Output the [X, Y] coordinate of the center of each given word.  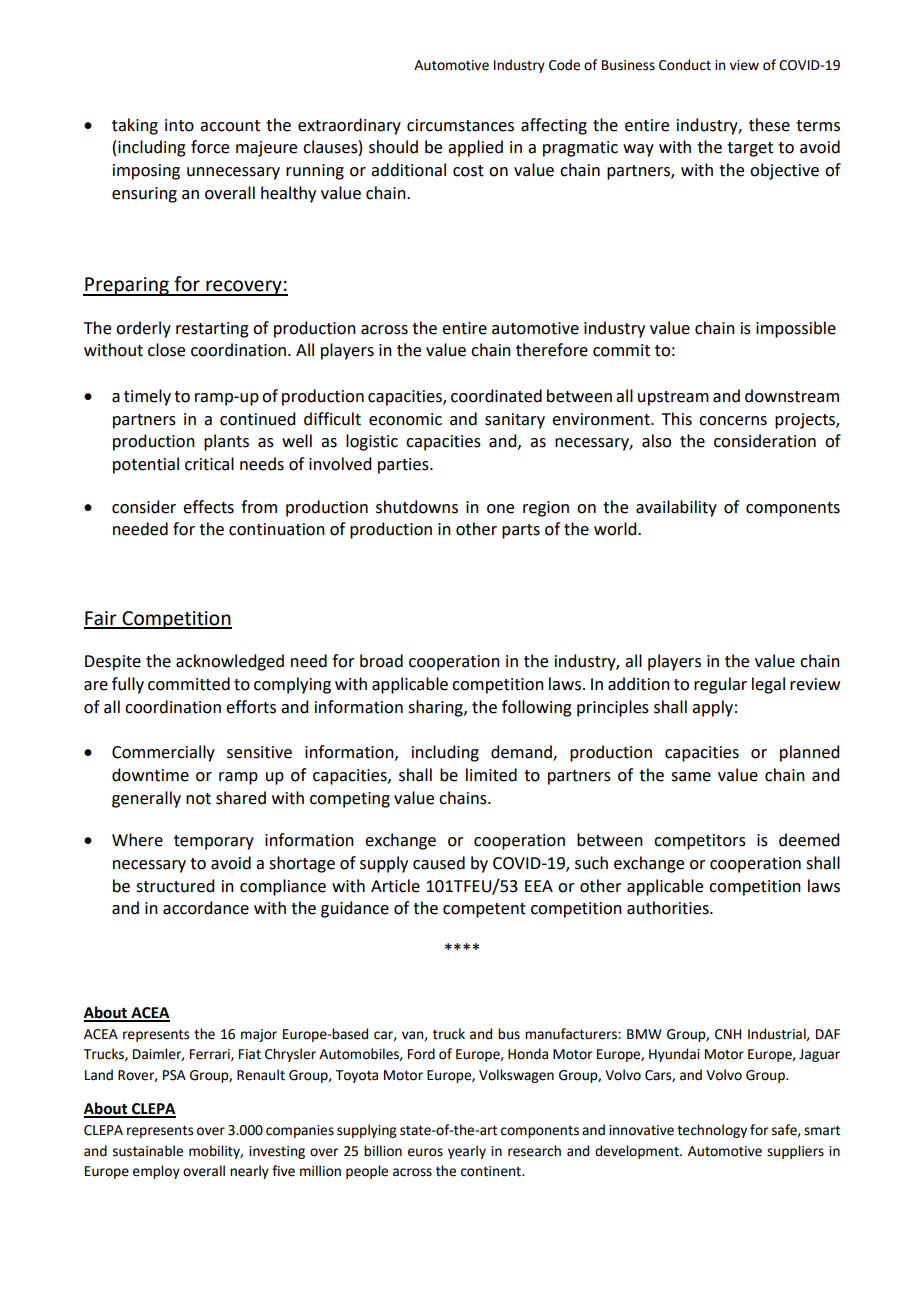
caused [439, 863]
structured [175, 886]
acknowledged [230, 662]
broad [381, 661]
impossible [796, 329]
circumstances [460, 125]
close [166, 350]
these [769, 125]
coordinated [496, 396]
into [179, 125]
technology [712, 1131]
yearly [467, 1152]
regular [720, 685]
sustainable [148, 1151]
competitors [700, 842]
